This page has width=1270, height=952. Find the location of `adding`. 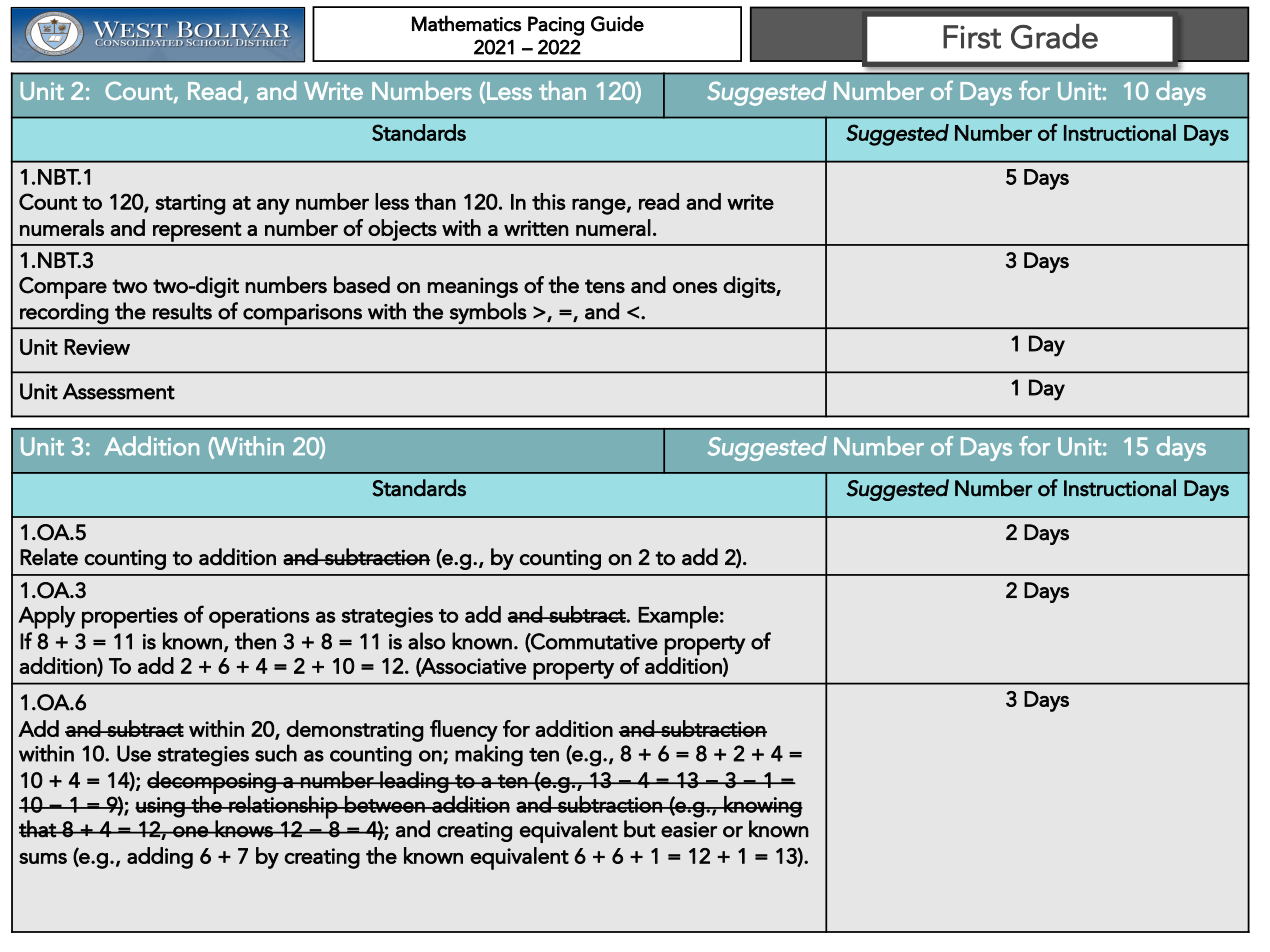

adding is located at coordinates (160, 858).
